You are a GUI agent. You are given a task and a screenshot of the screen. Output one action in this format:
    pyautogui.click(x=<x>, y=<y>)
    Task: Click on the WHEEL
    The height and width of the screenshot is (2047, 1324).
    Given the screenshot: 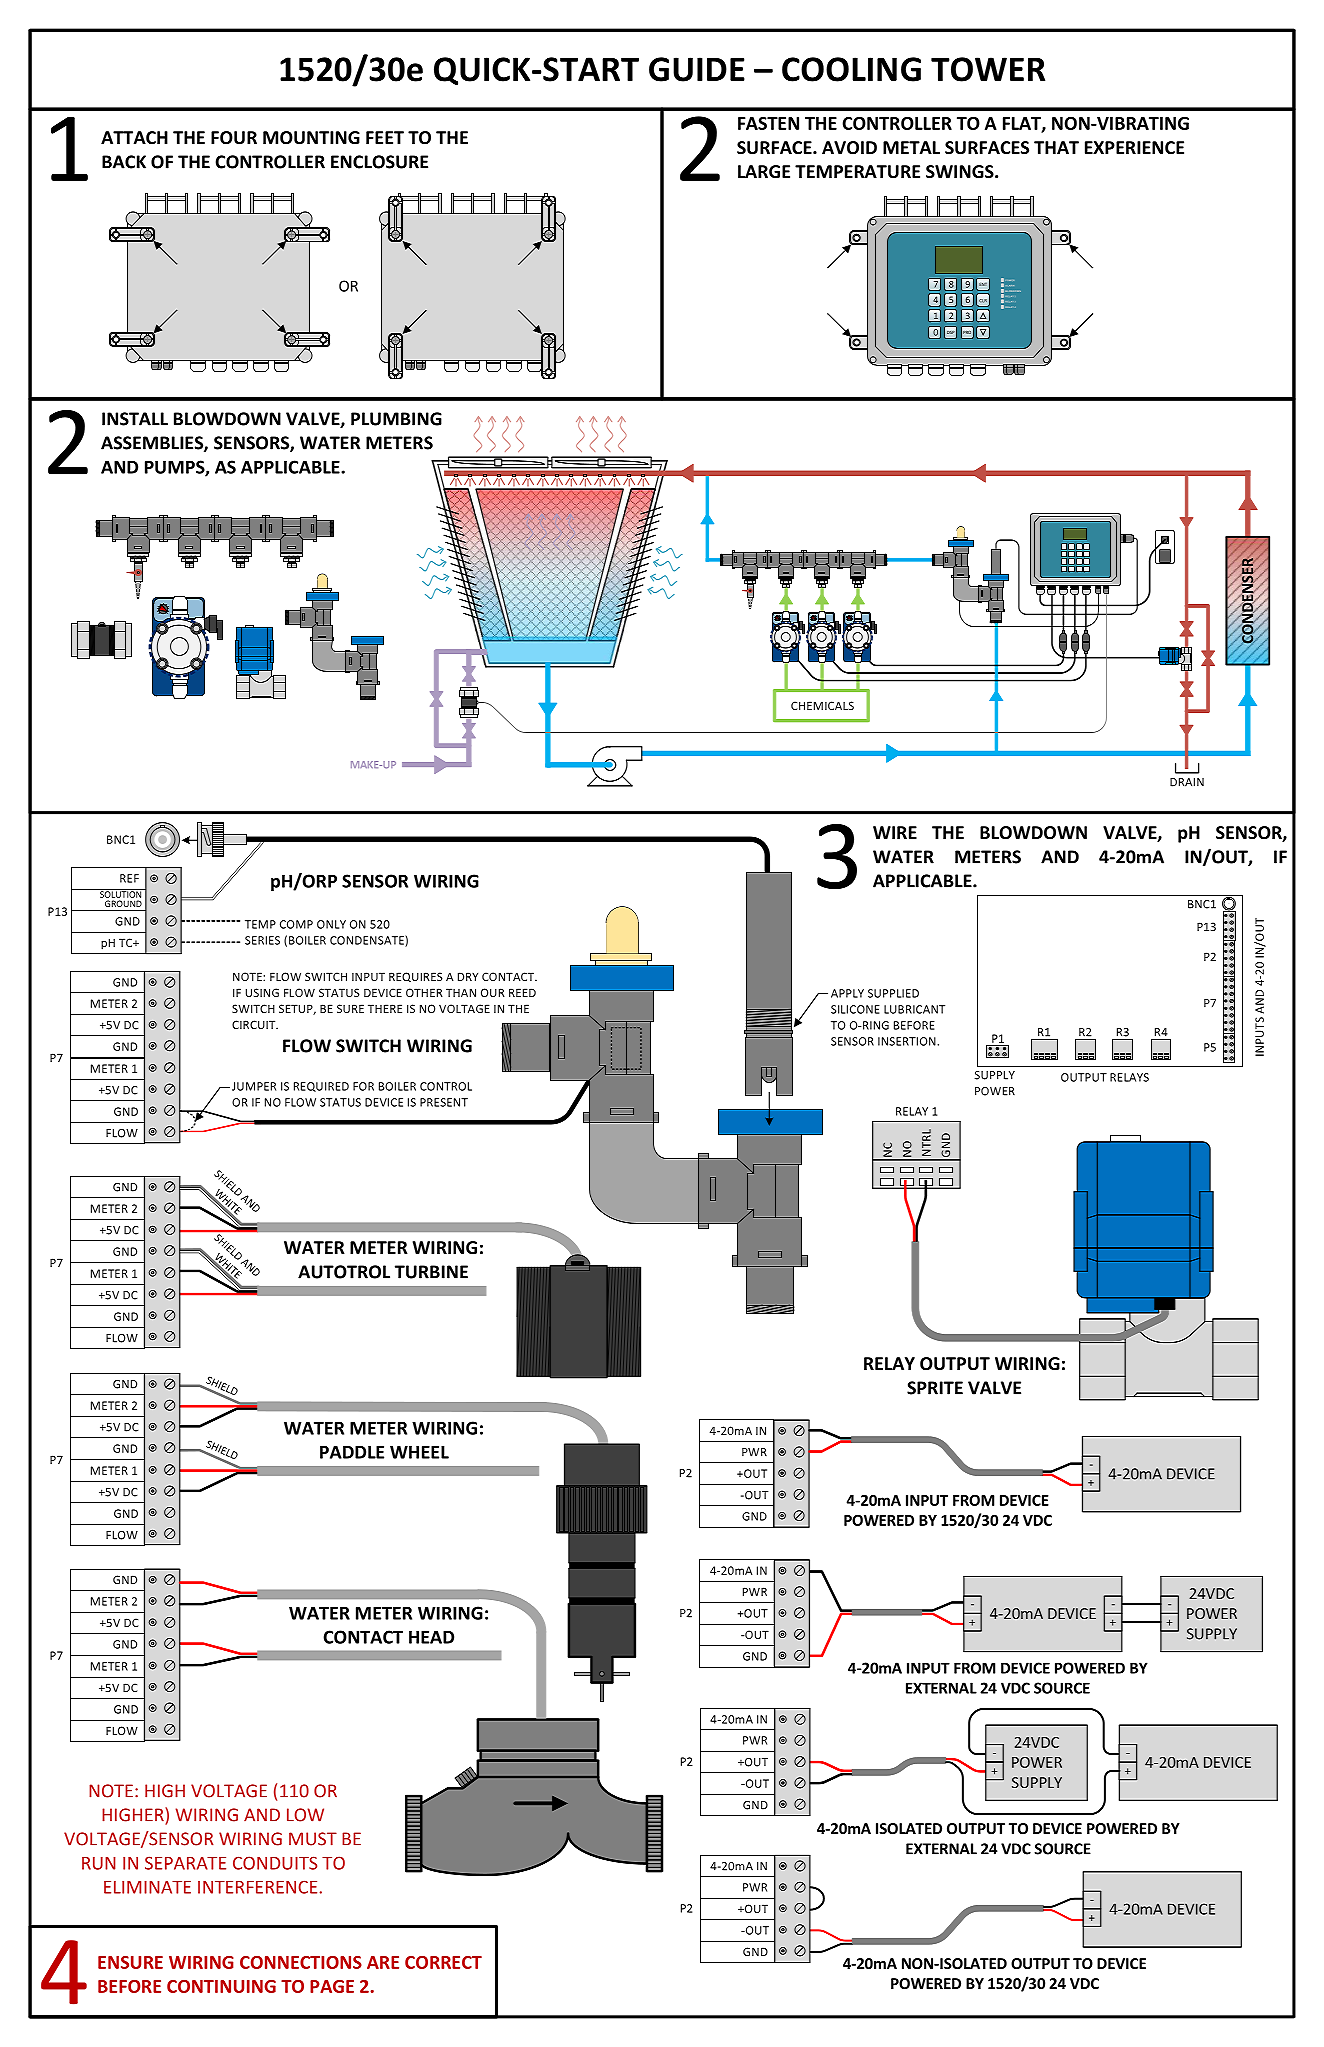 What is the action you would take?
    pyautogui.click(x=419, y=1452)
